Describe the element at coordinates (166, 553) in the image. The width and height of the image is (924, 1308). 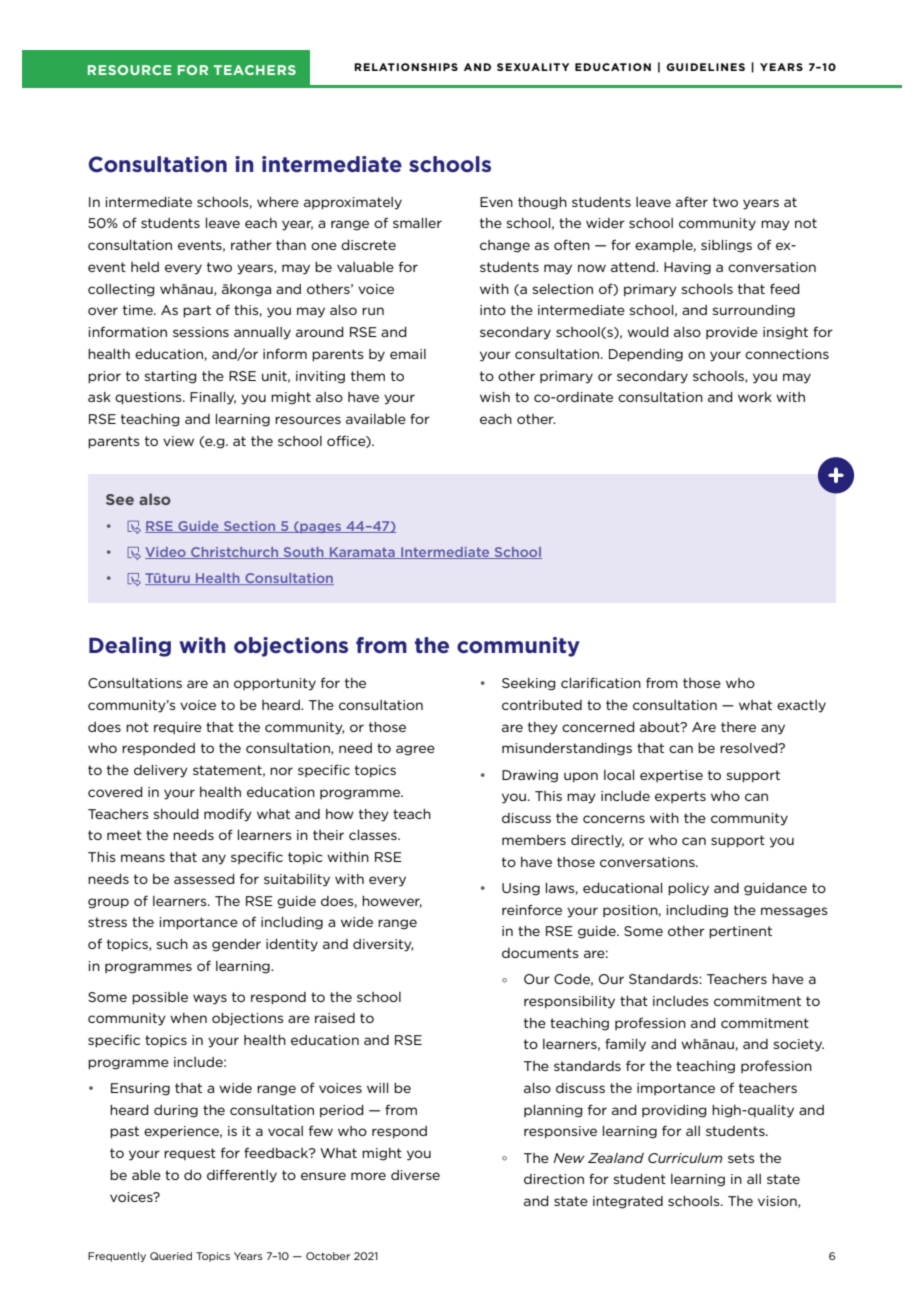
I see `Video` at that location.
